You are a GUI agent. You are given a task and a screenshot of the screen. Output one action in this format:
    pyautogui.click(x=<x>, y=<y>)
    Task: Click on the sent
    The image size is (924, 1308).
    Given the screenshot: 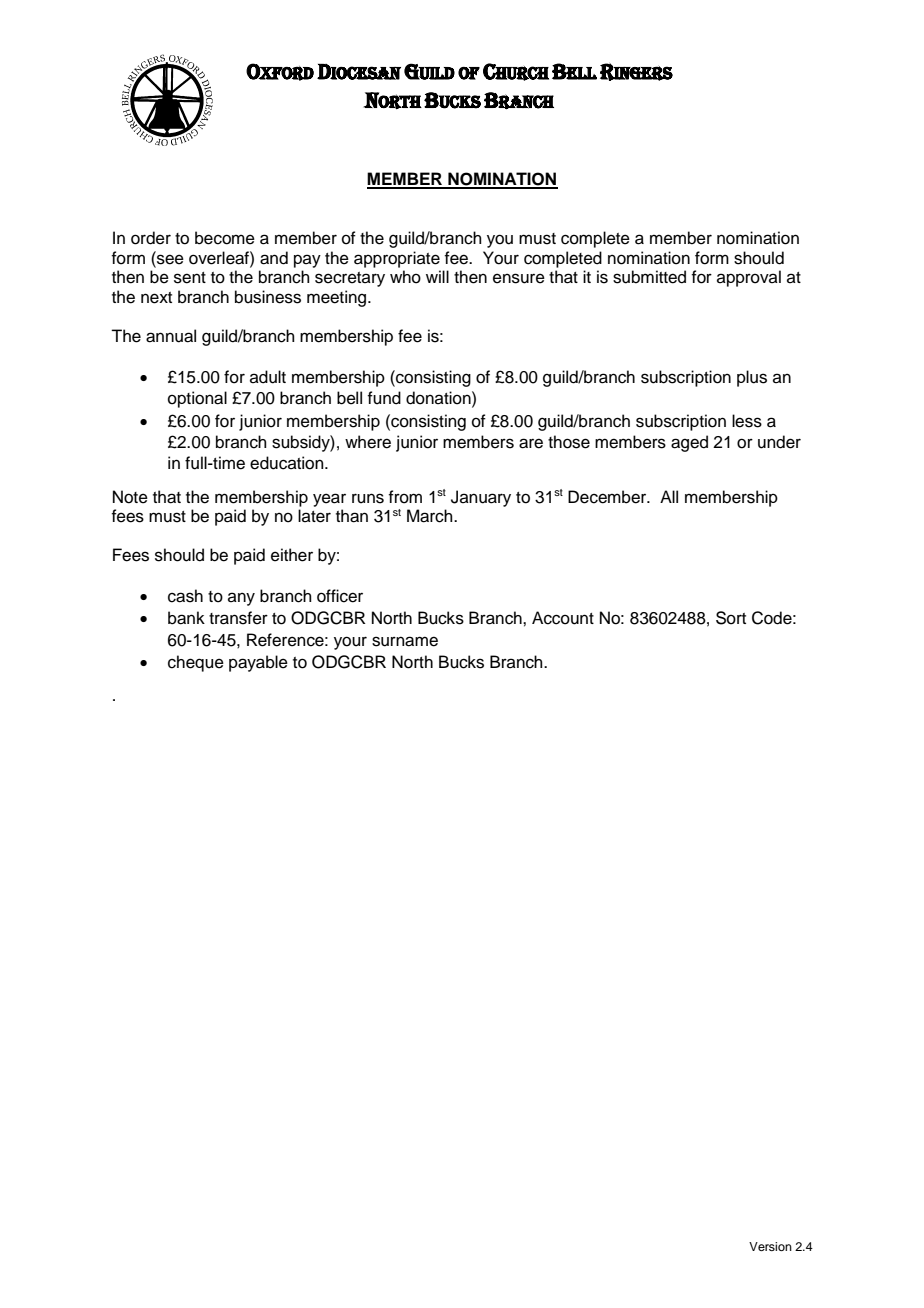 What is the action you would take?
    pyautogui.click(x=190, y=278)
